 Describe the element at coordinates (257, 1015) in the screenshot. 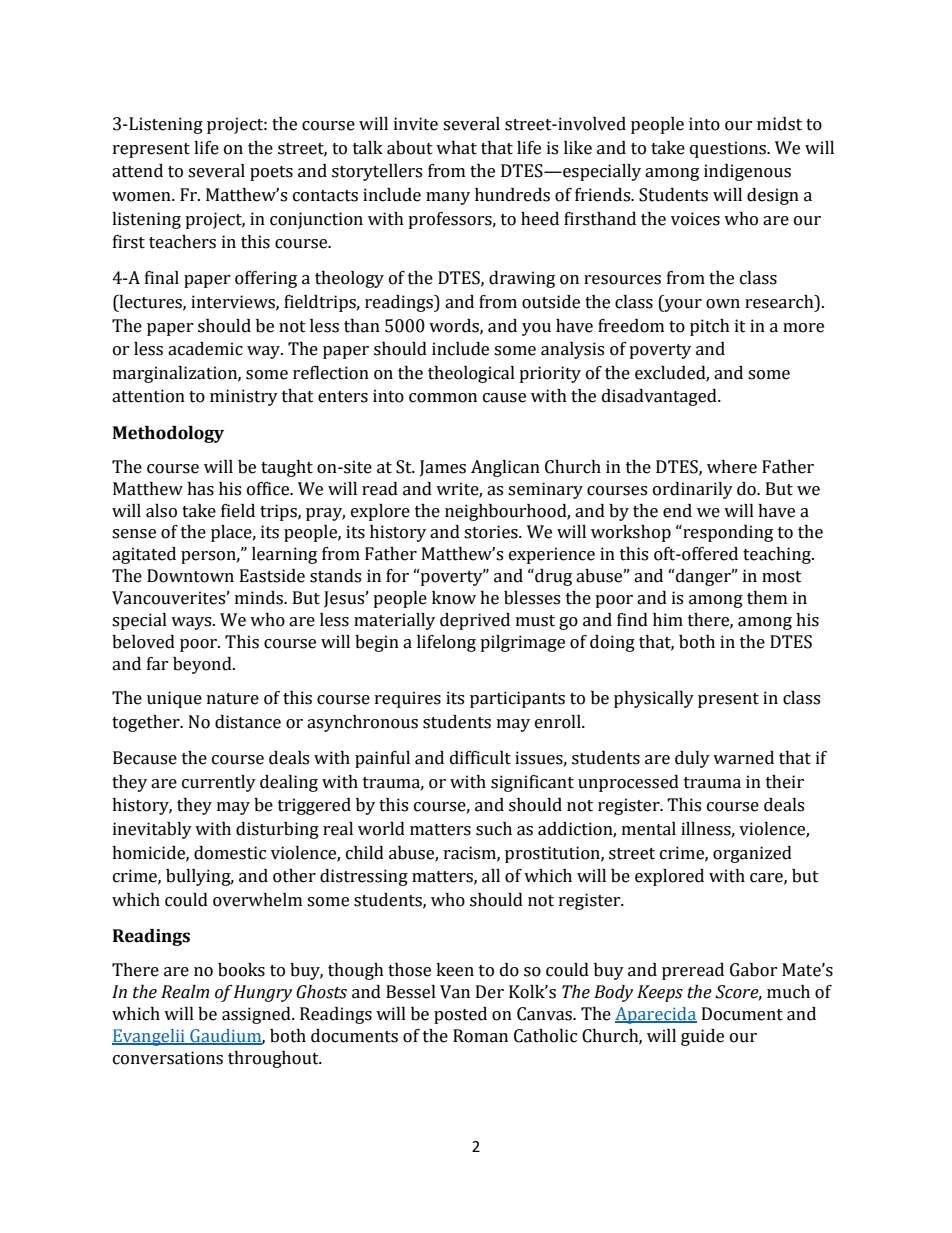

I see `assigned` at that location.
